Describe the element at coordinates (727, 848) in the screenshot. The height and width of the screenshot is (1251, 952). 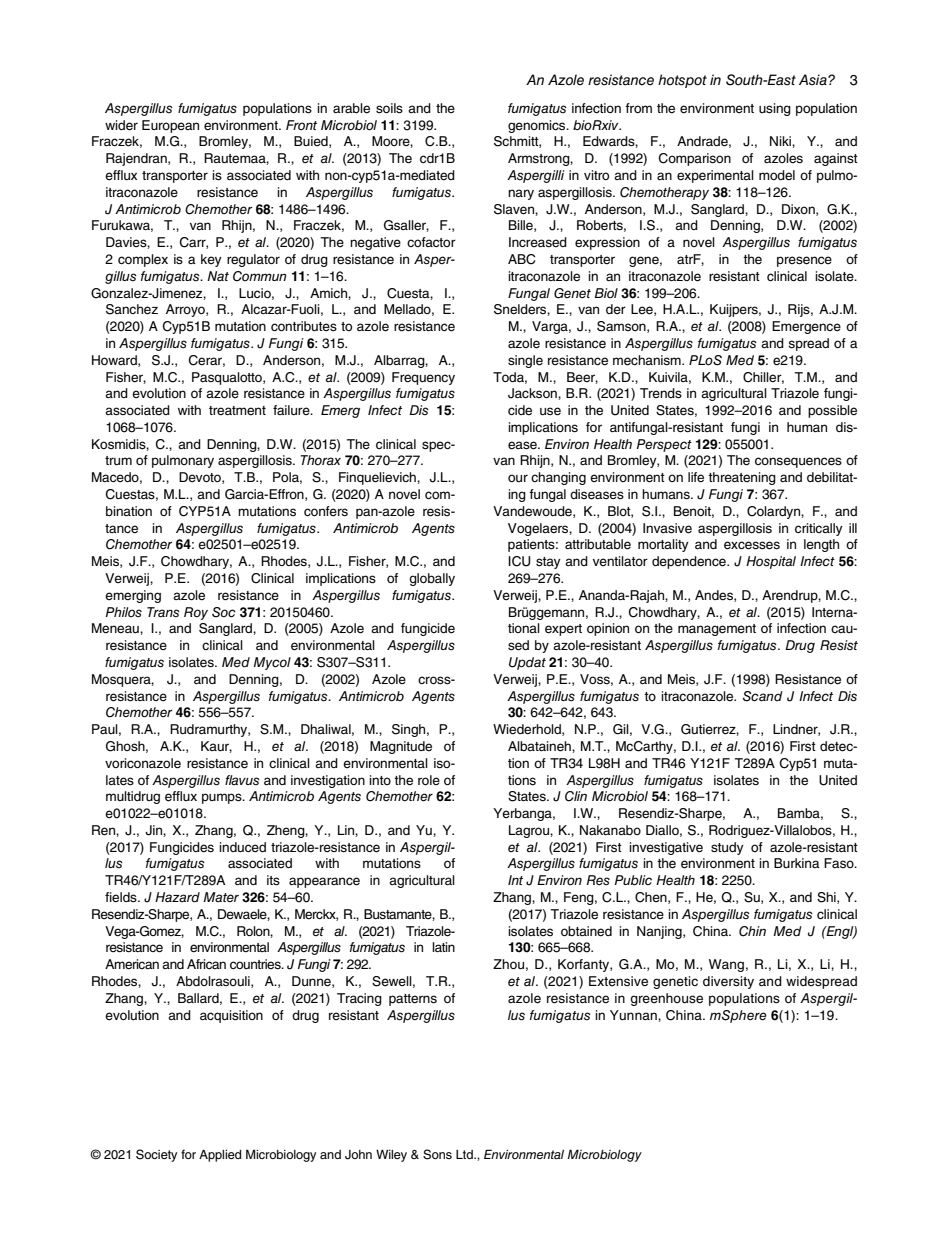
I see `study` at that location.
